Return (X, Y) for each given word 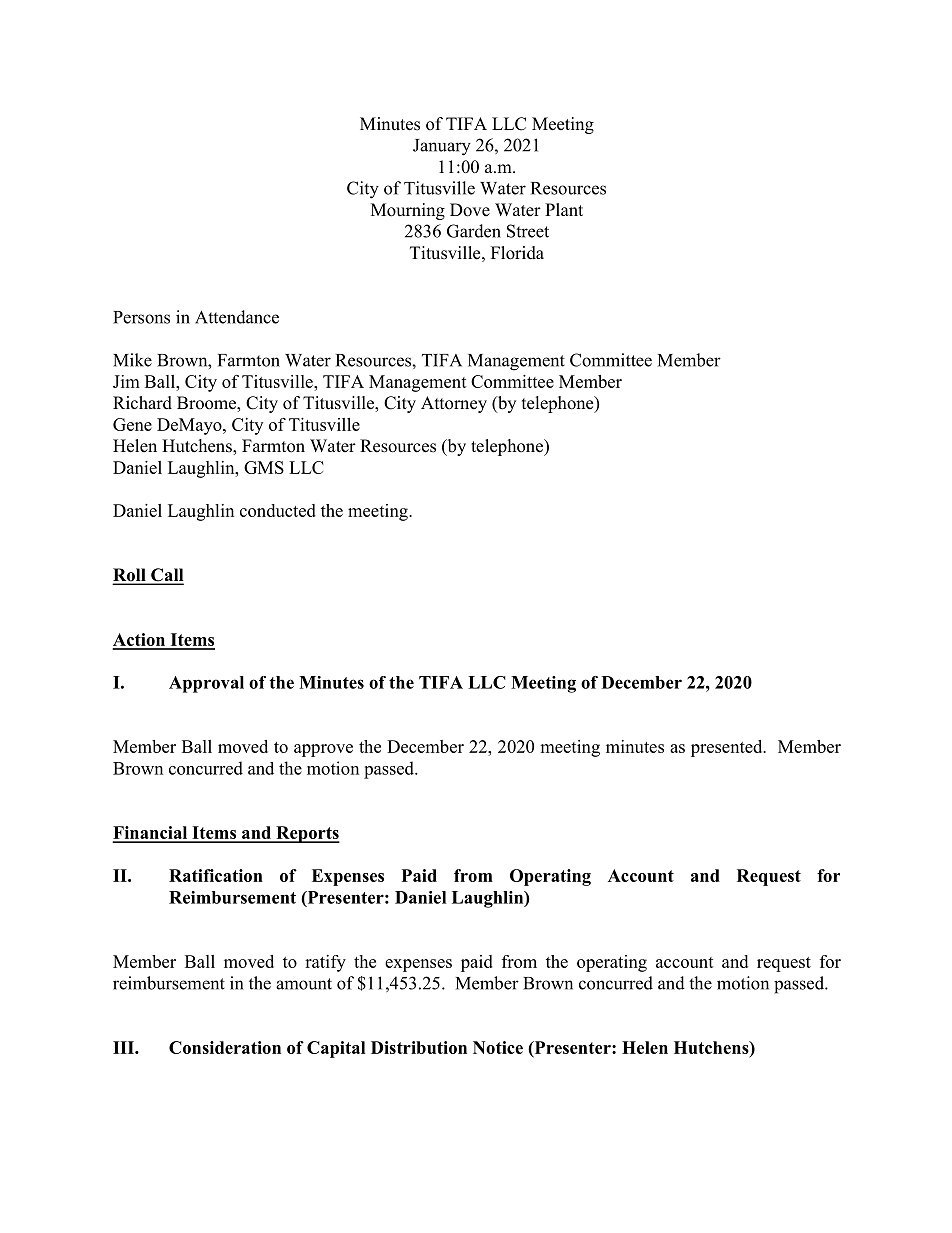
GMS (264, 467)
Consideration (225, 1047)
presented (728, 748)
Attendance (237, 317)
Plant (564, 209)
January (442, 147)
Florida (517, 253)
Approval (206, 684)
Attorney (454, 404)
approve (323, 750)
